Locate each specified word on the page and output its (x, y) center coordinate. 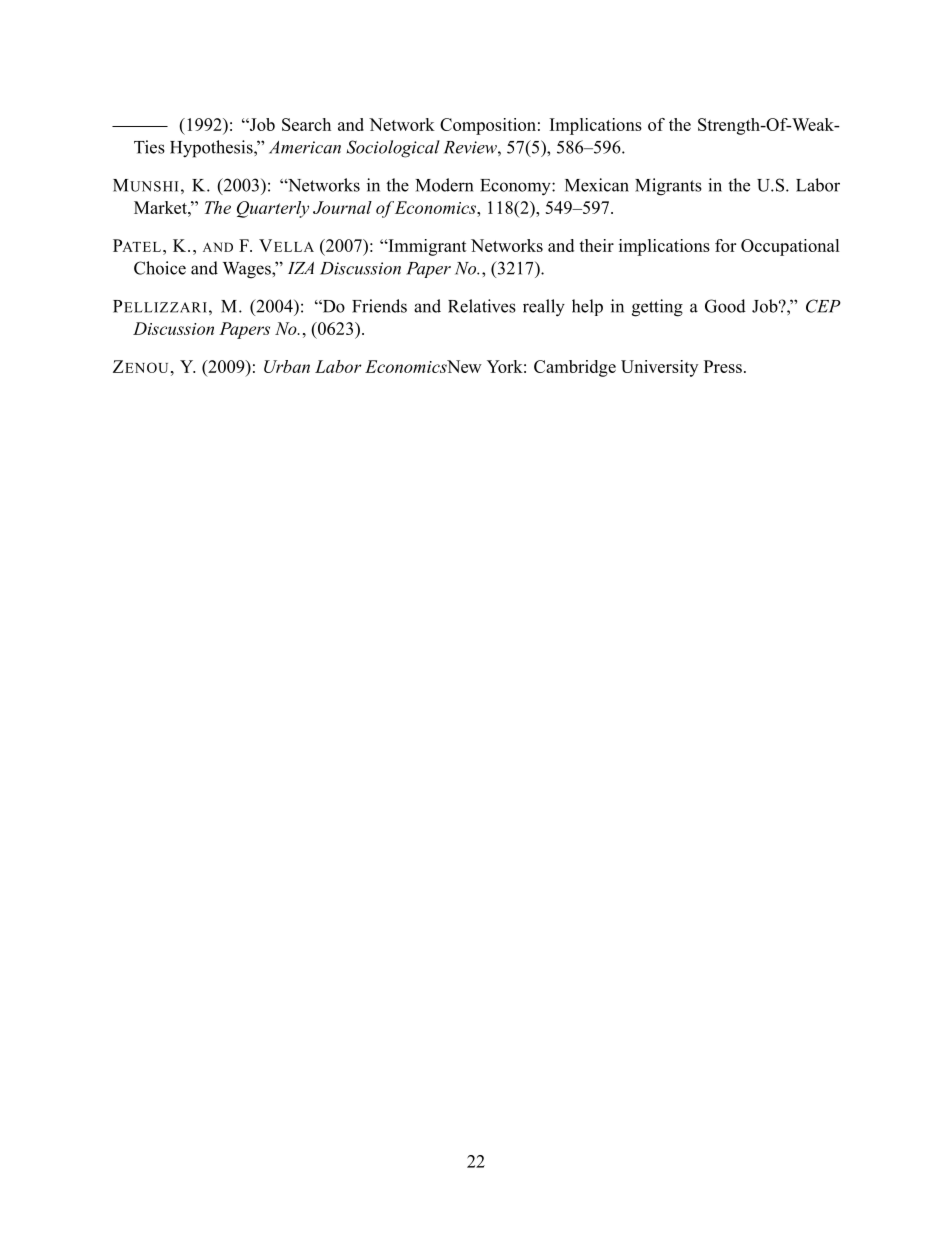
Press (723, 366)
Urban (287, 366)
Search (306, 124)
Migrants (668, 187)
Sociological (393, 149)
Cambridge (575, 368)
